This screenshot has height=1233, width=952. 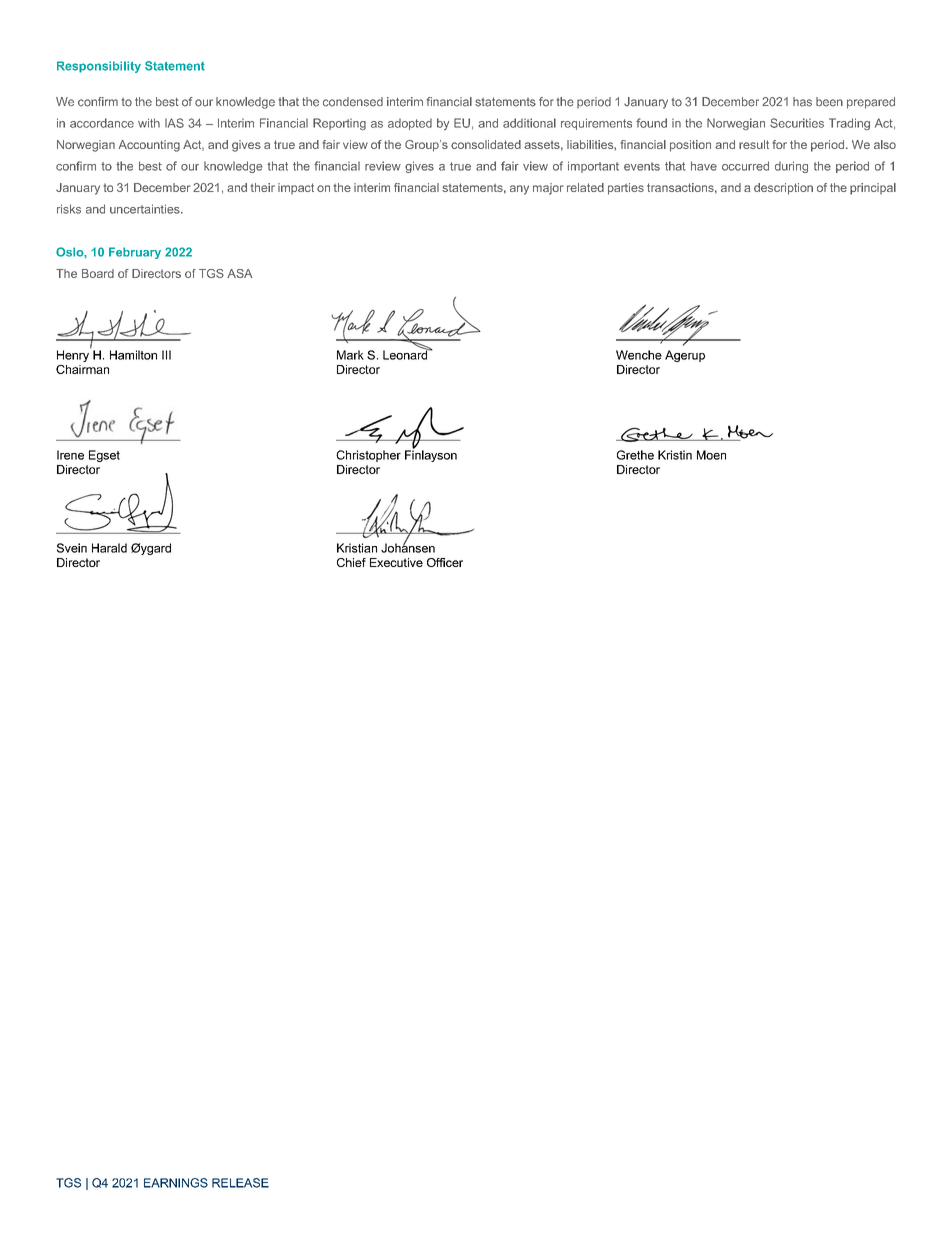 What do you see at coordinates (176, 1183) in the screenshot?
I see `EARNINGS` at bounding box center [176, 1183].
